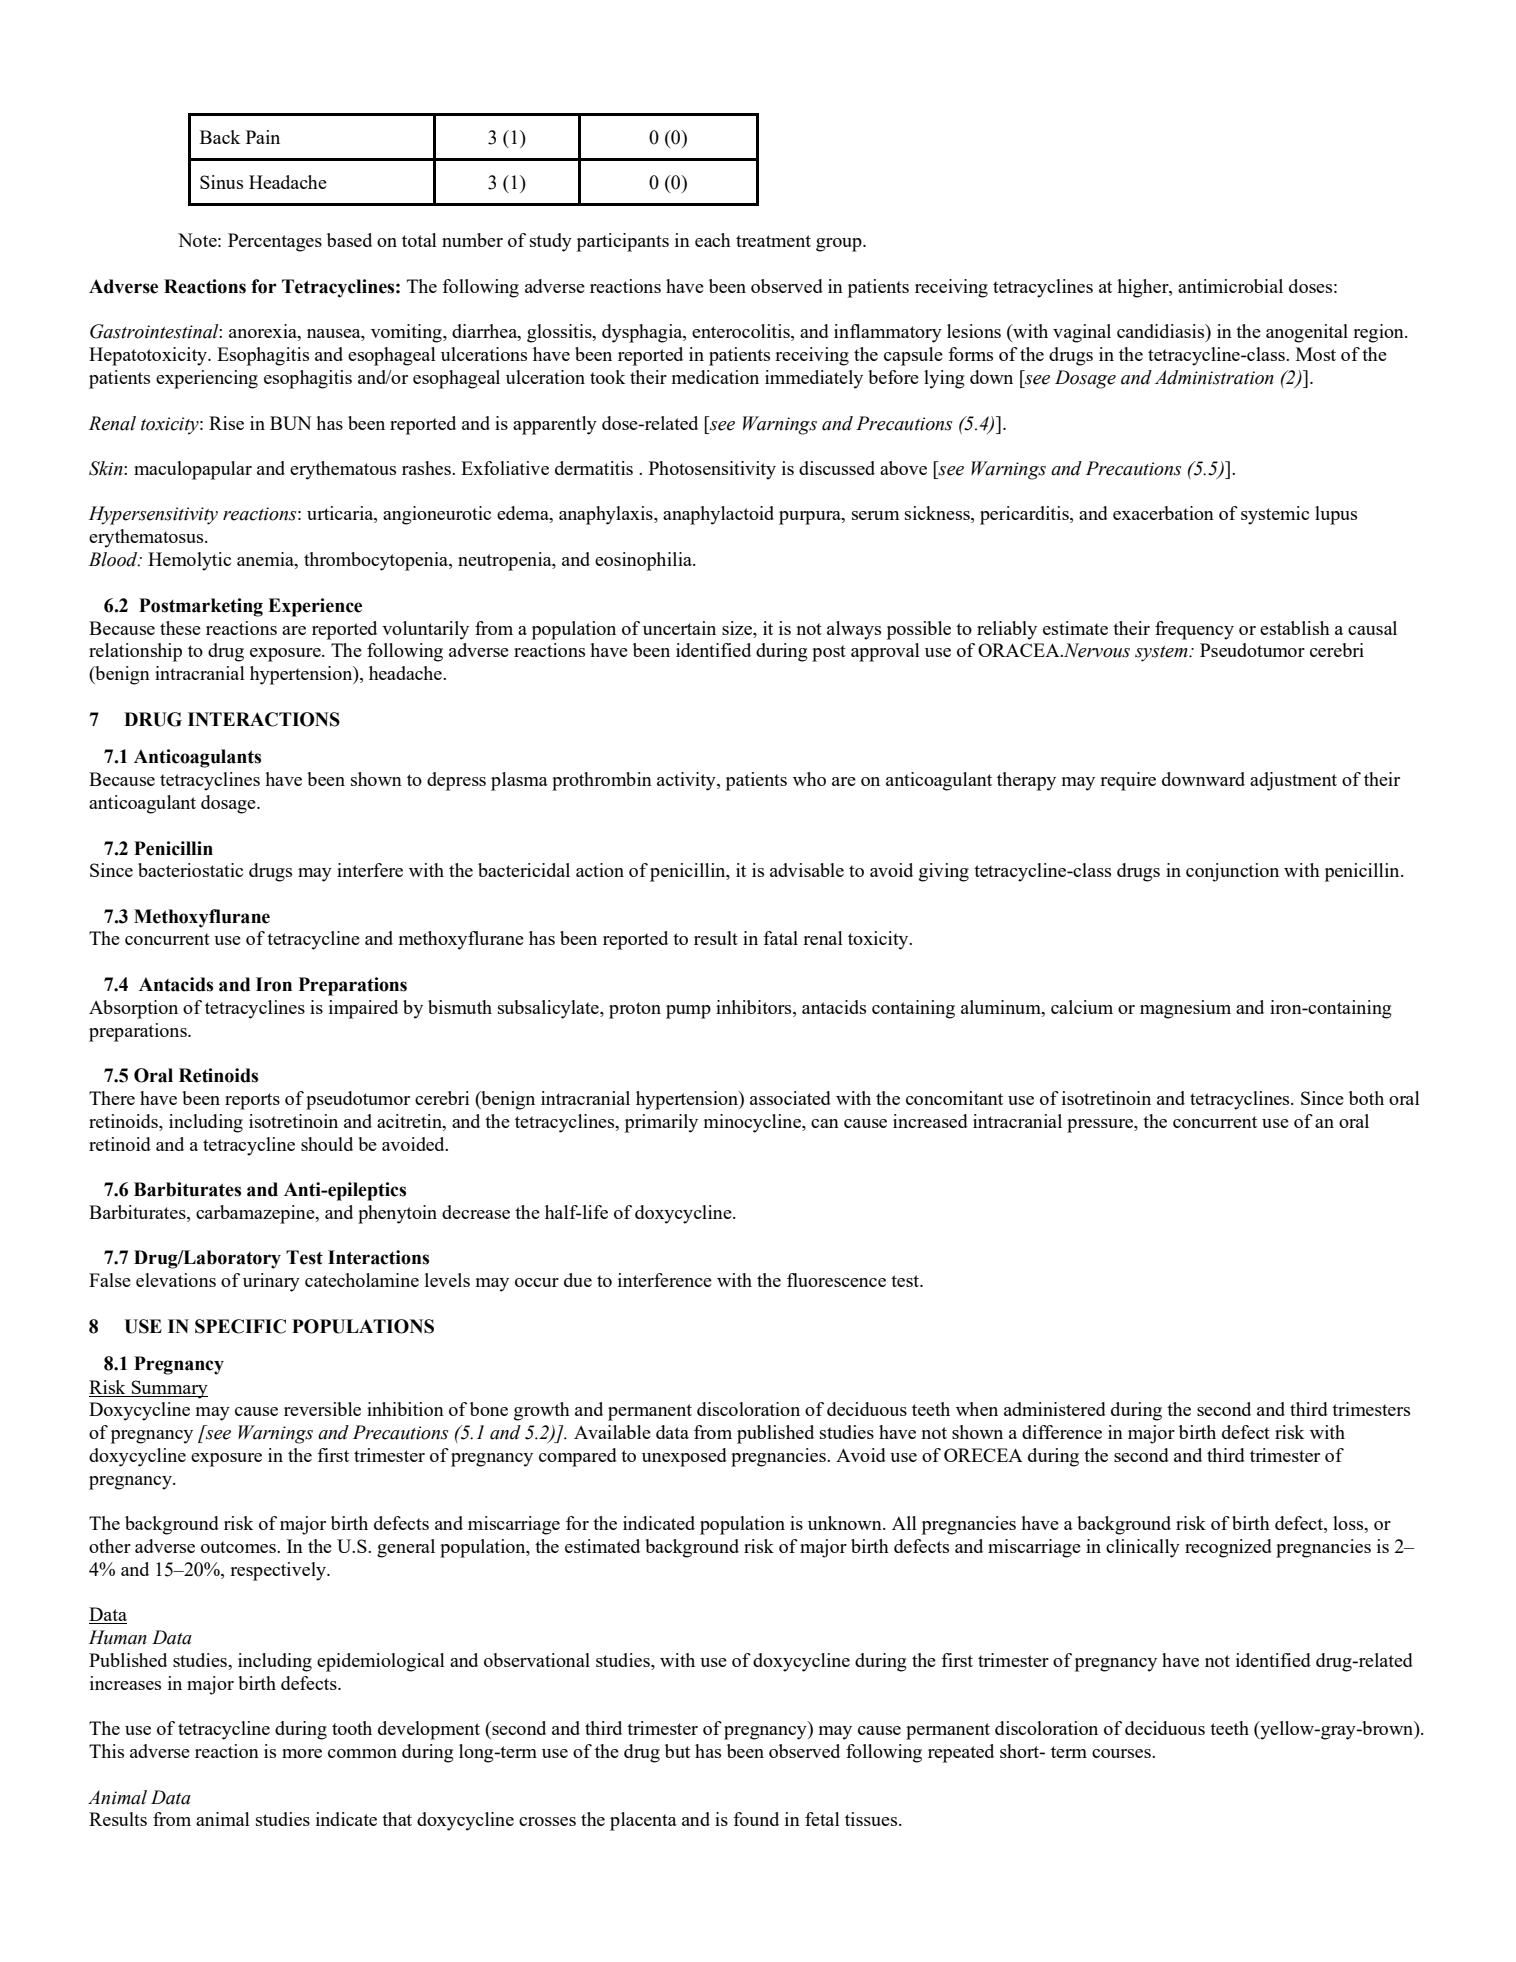 Image resolution: width=1516 pixels, height=1962 pixels. Describe the element at coordinates (1122, 1753) in the page. I see `courses` at that location.
